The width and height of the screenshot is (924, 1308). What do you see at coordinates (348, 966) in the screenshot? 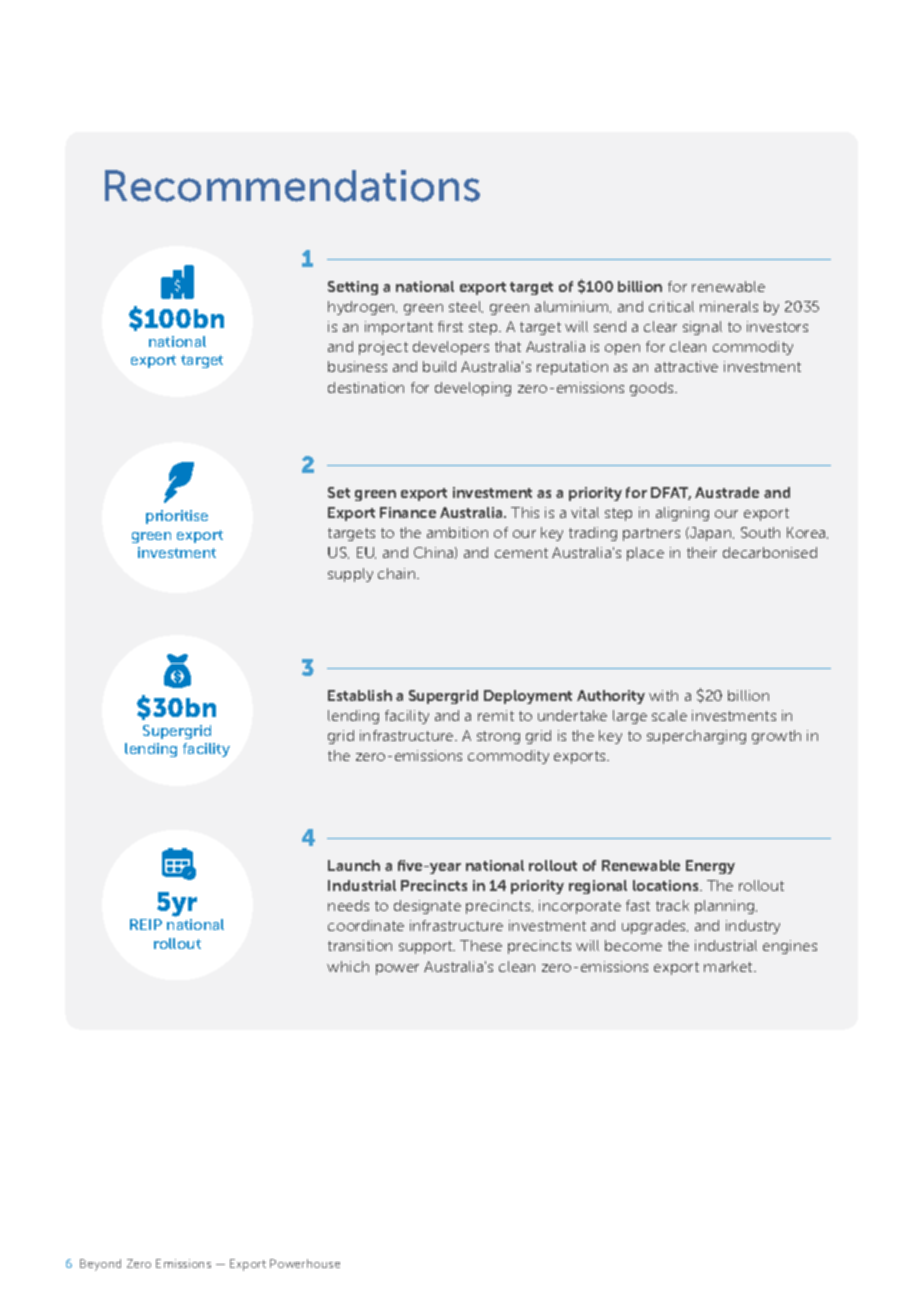
I see `which` at bounding box center [348, 966].
